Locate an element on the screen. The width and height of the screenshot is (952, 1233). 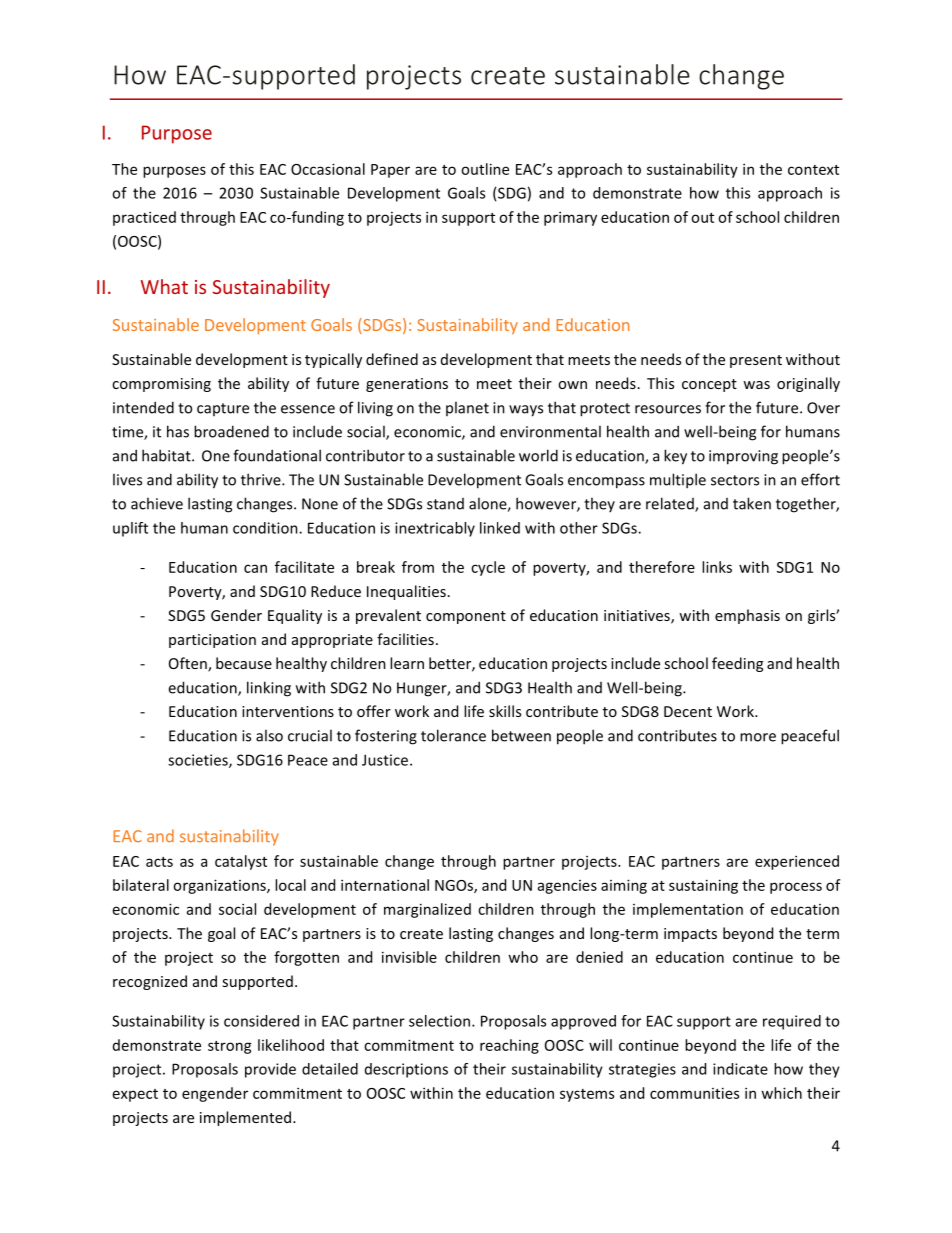
indicate is located at coordinates (740, 1069).
